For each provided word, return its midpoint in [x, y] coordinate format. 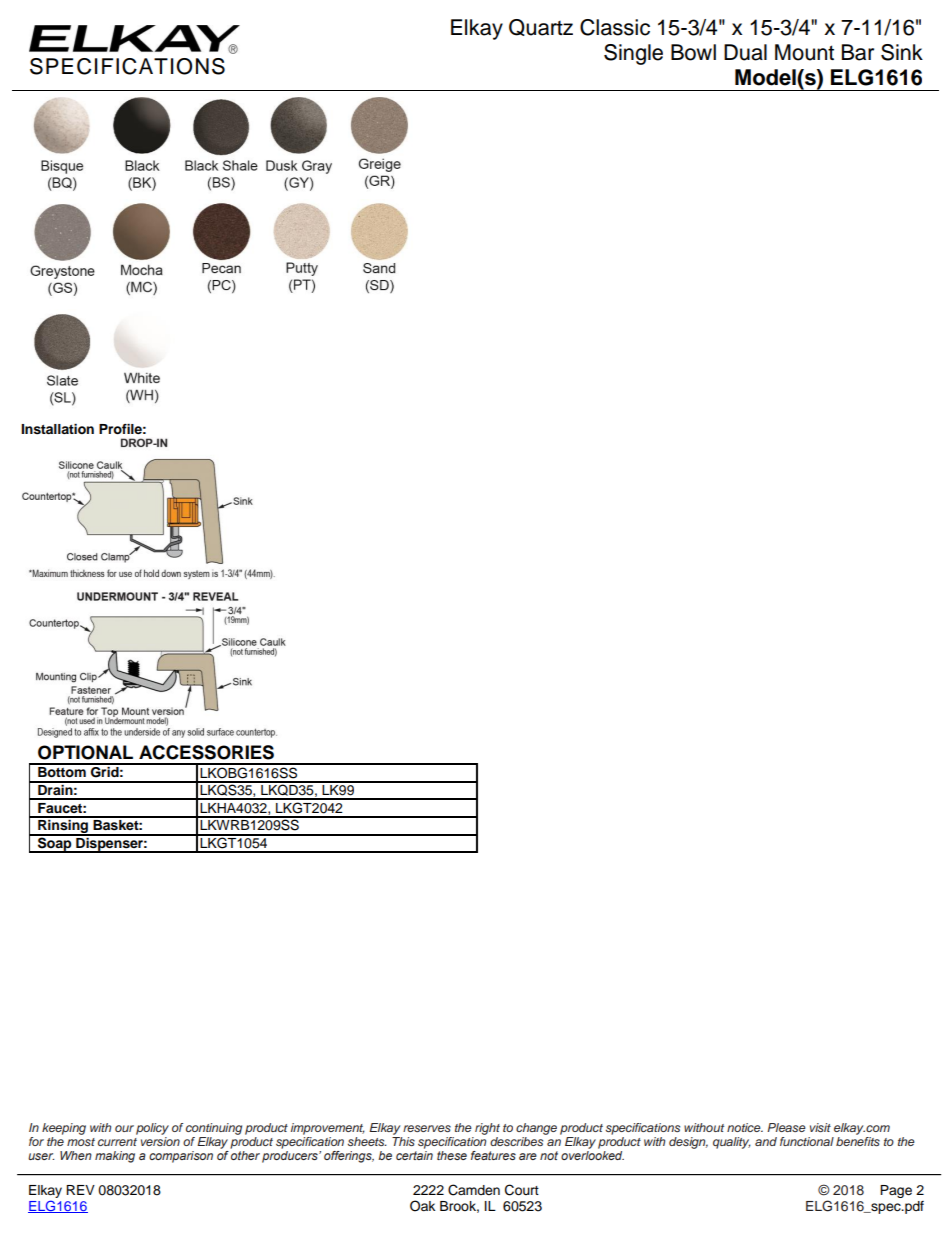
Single [633, 54]
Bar [858, 52]
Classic [615, 27]
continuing [214, 1129]
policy [152, 1129]
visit [820, 1127]
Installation [57, 429]
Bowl [693, 52]
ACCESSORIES [206, 752]
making [115, 1157]
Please [786, 1127]
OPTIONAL [85, 752]
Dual [745, 52]
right [487, 1129]
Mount [804, 52]
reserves [427, 1128]
